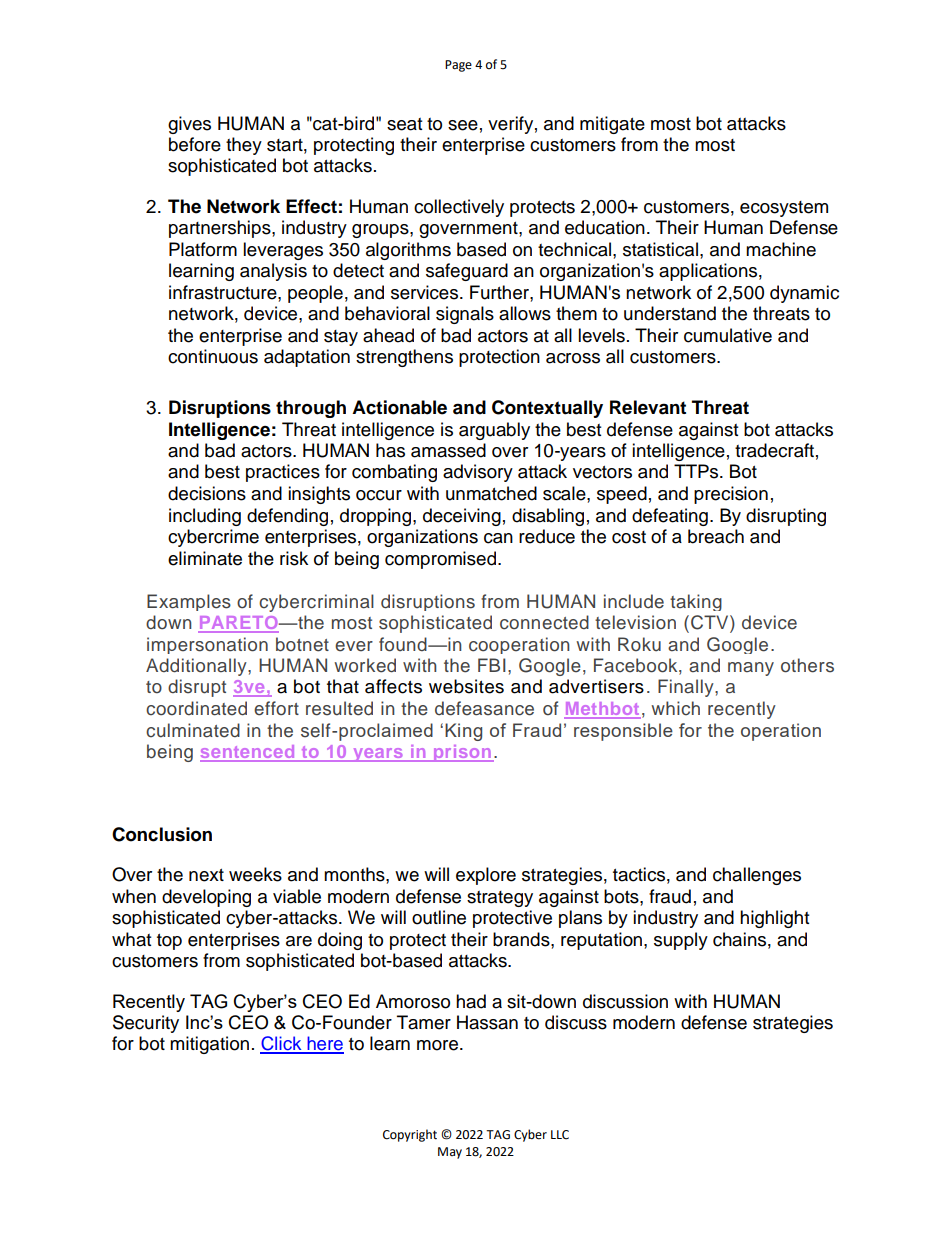  Describe the element at coordinates (450, 1153) in the document. I see `May` at that location.
